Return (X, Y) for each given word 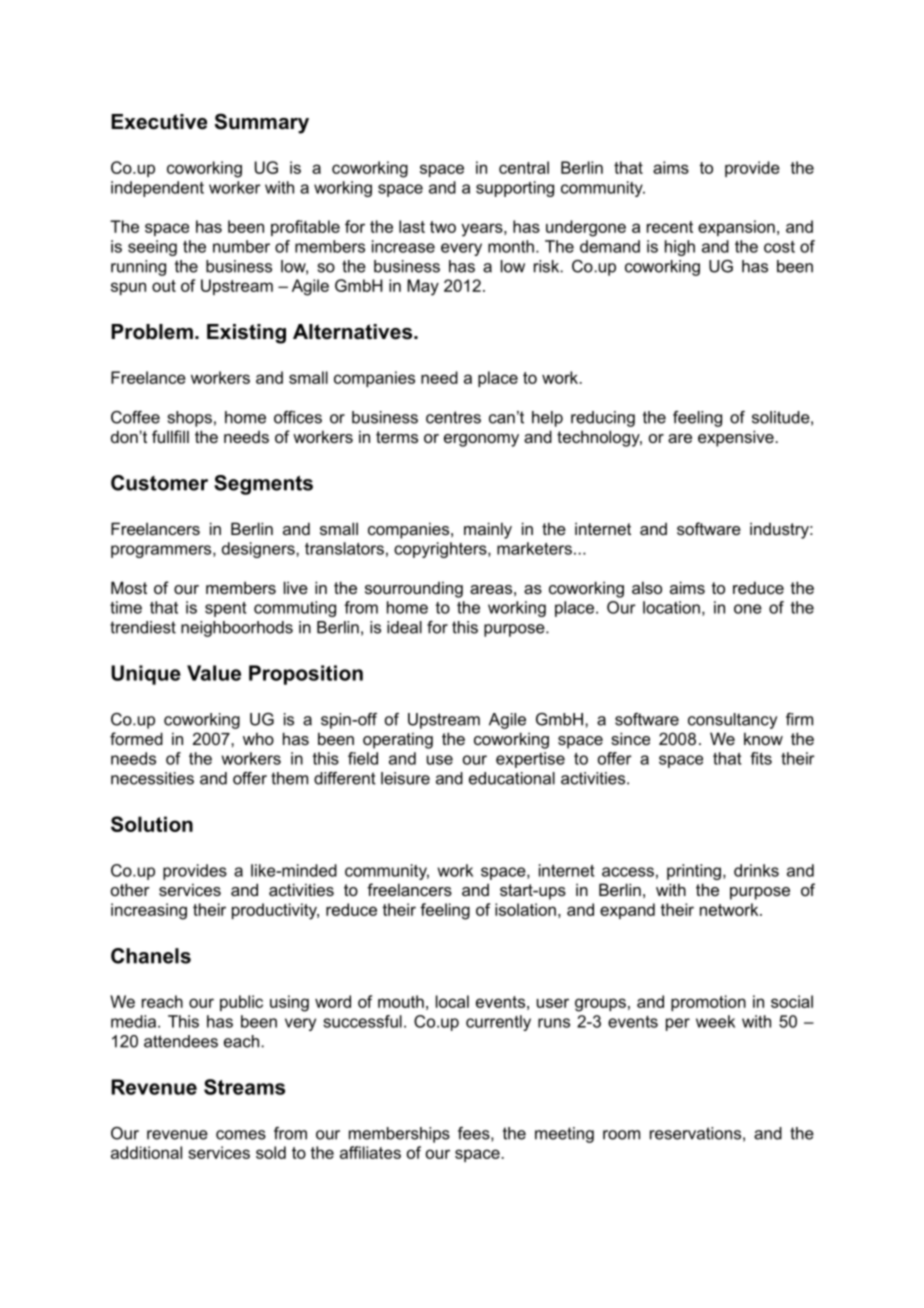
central (524, 167)
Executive (159, 122)
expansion (736, 228)
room (621, 1135)
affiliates (370, 1152)
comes (241, 1135)
